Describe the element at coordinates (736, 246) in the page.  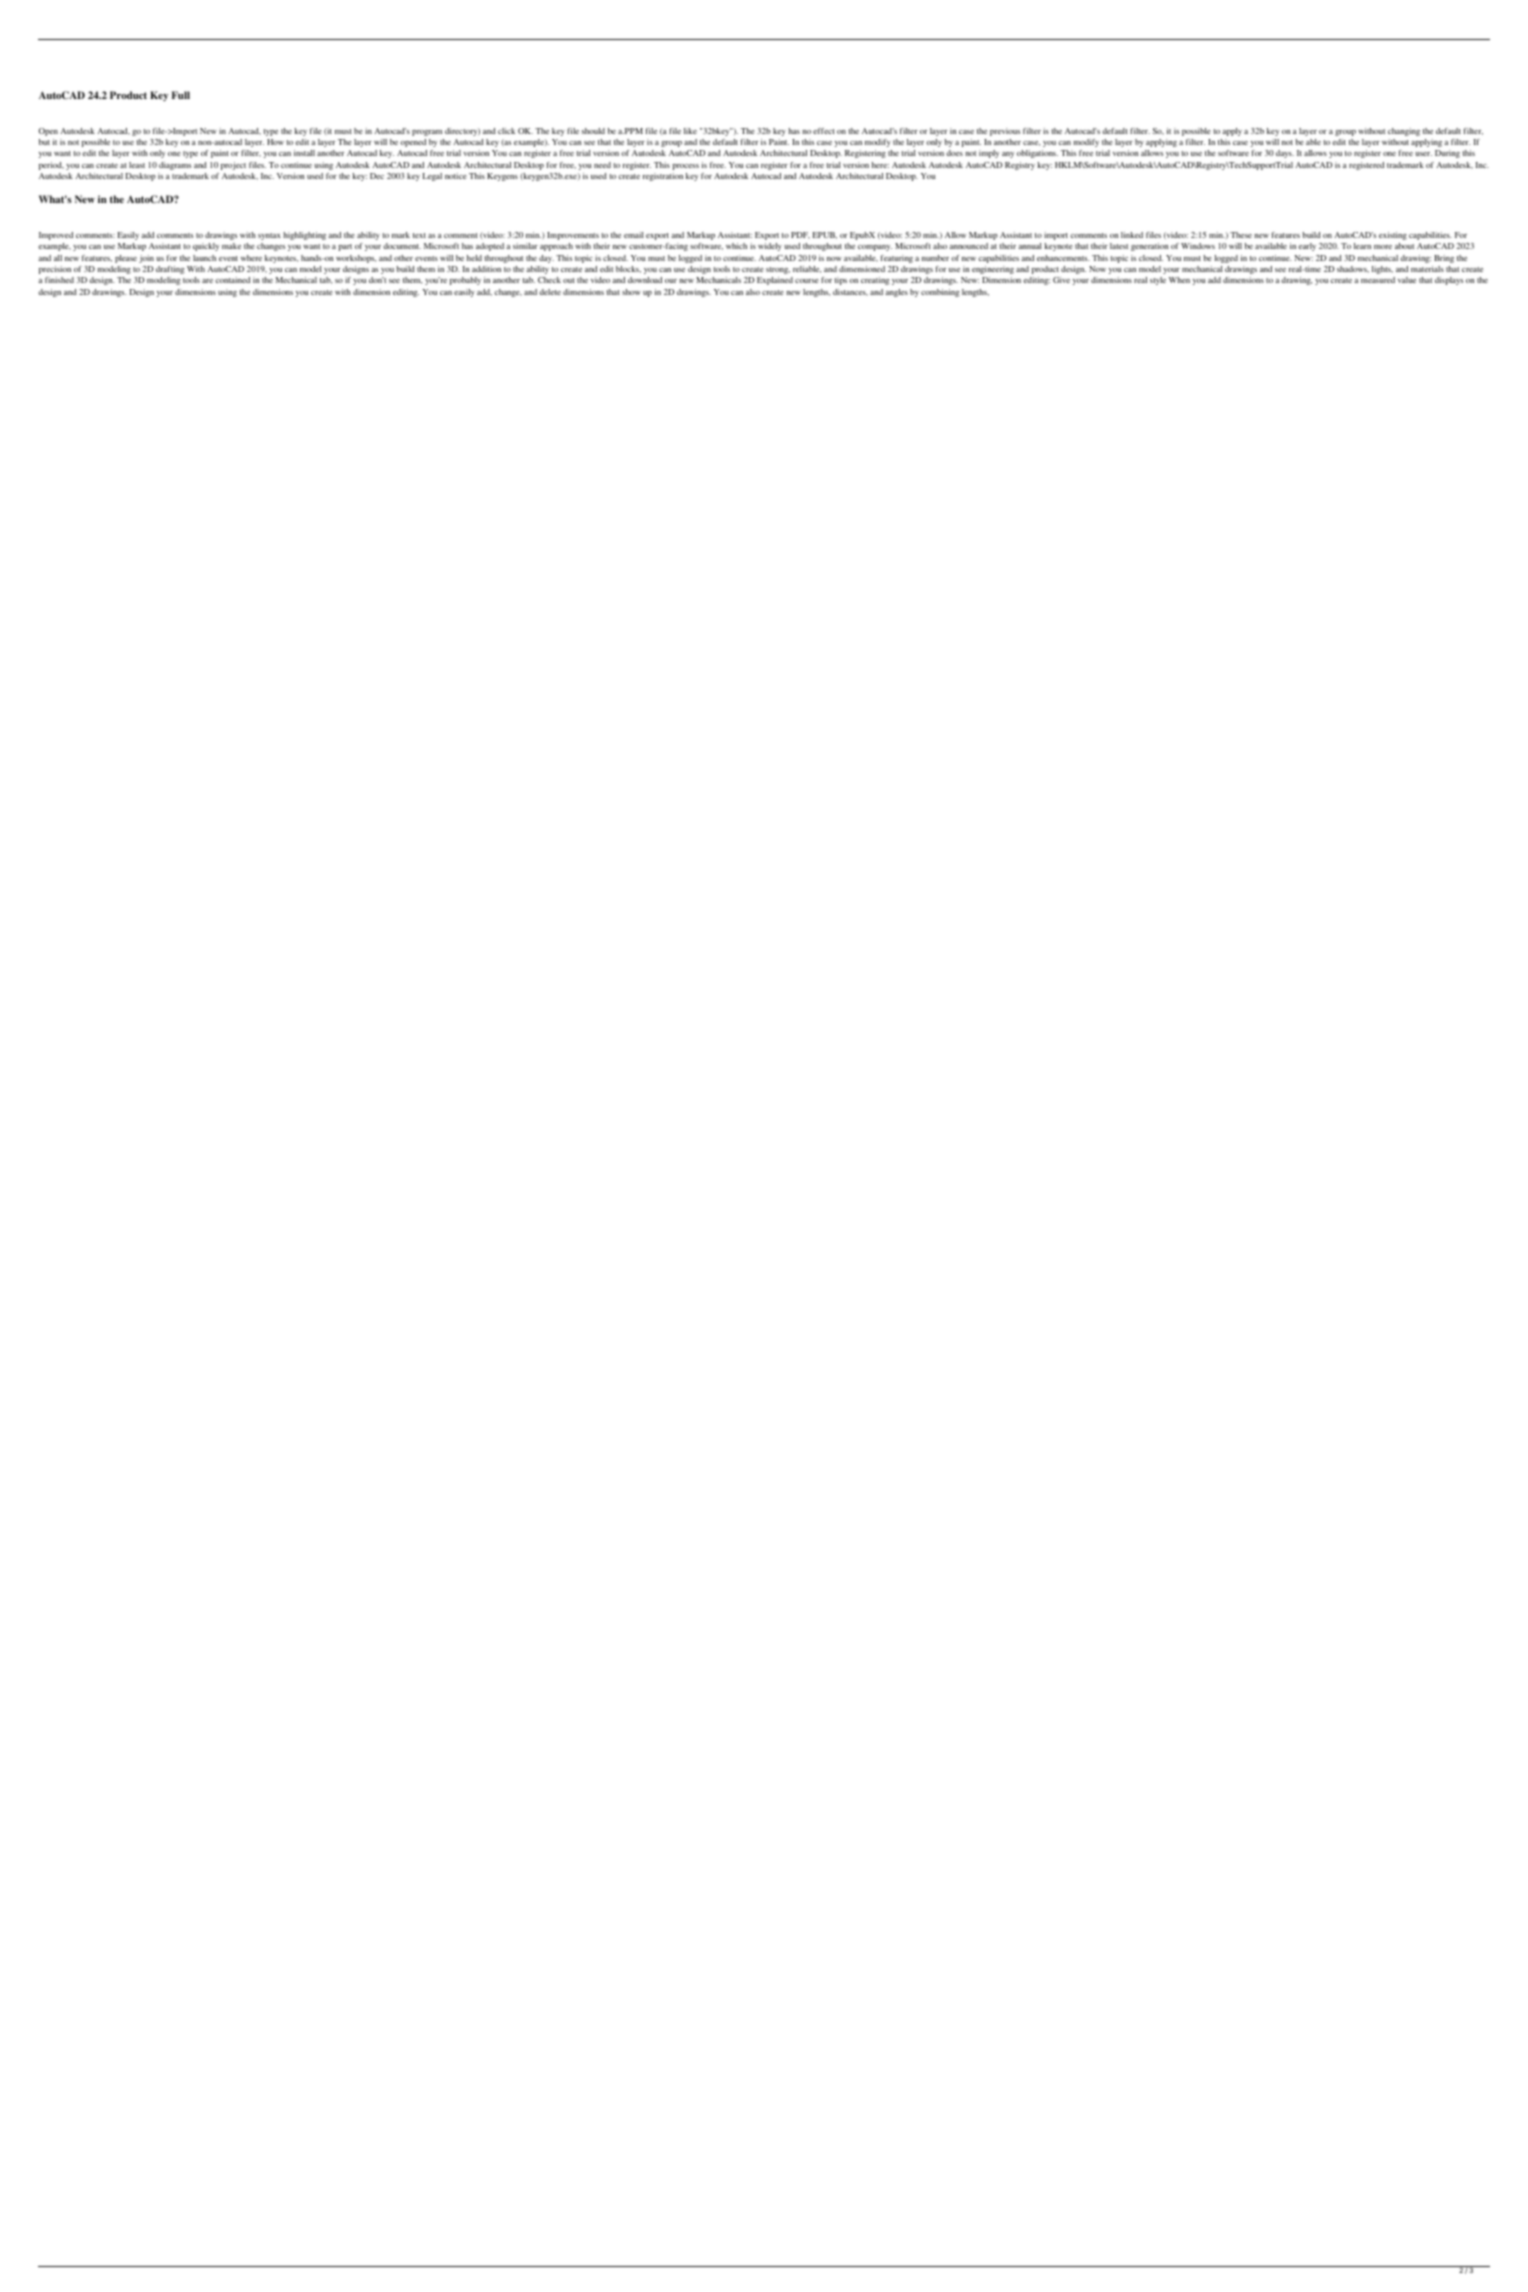
I see `which` at that location.
